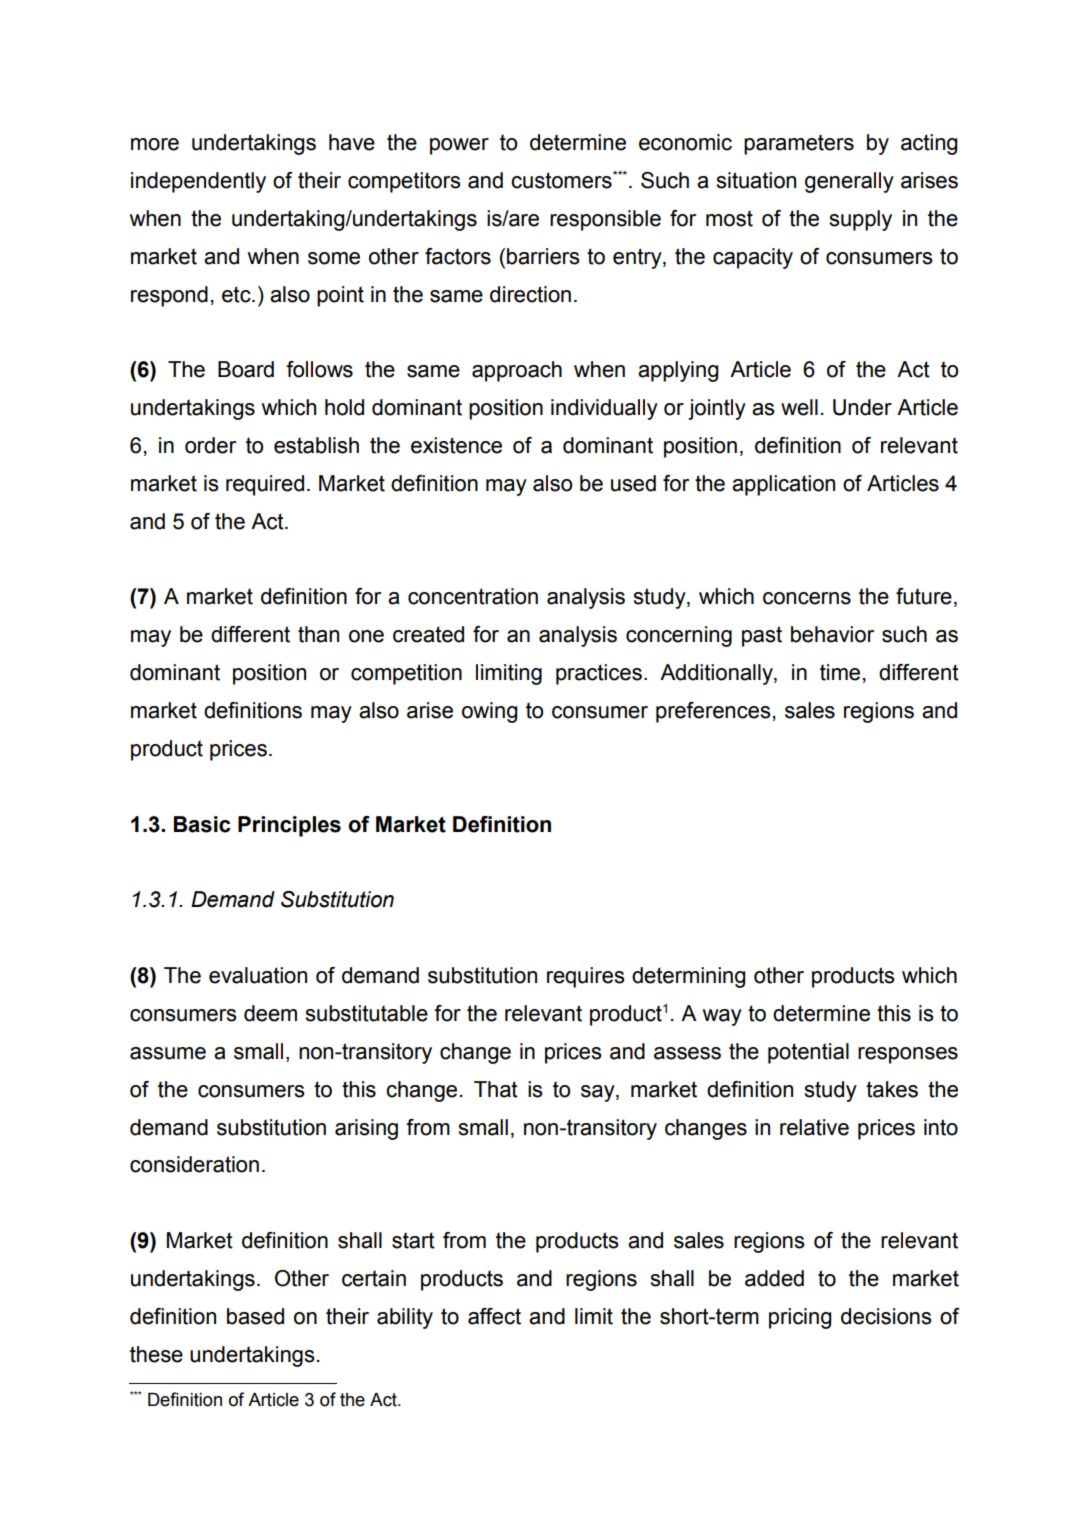 The width and height of the page is (1088, 1540). Describe the element at coordinates (289, 826) in the page. I see `Principles` at that location.
